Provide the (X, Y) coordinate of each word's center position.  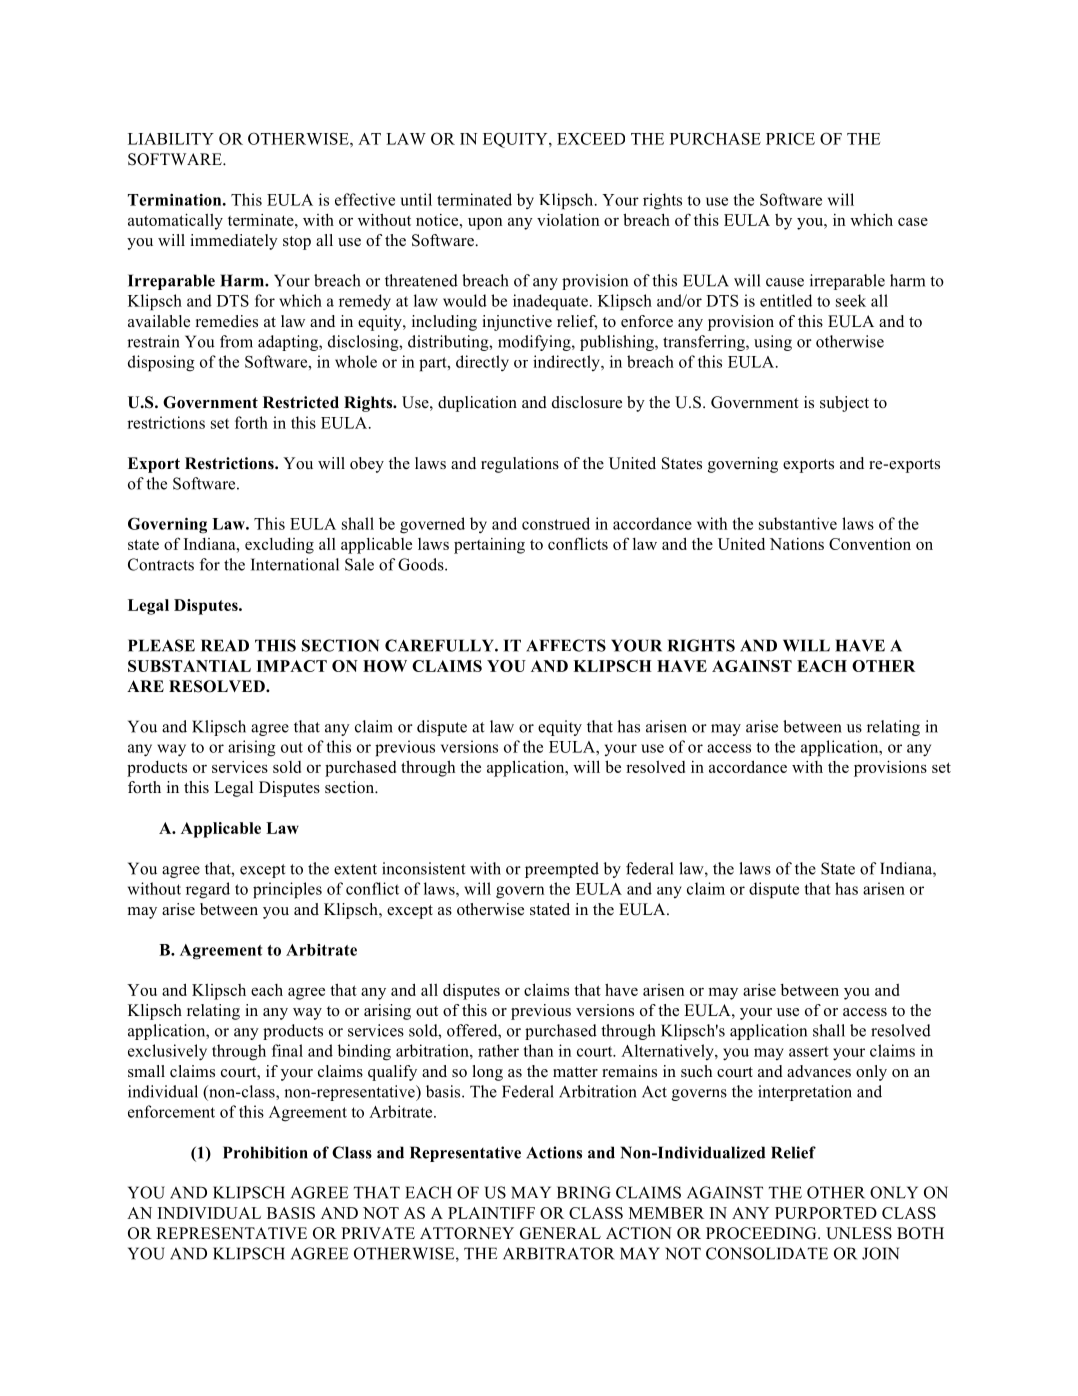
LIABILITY (171, 139)
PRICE (790, 138)
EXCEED (591, 138)
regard (208, 890)
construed (556, 523)
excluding (279, 546)
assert (809, 1051)
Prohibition (265, 1152)
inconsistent (423, 868)
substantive (798, 523)
